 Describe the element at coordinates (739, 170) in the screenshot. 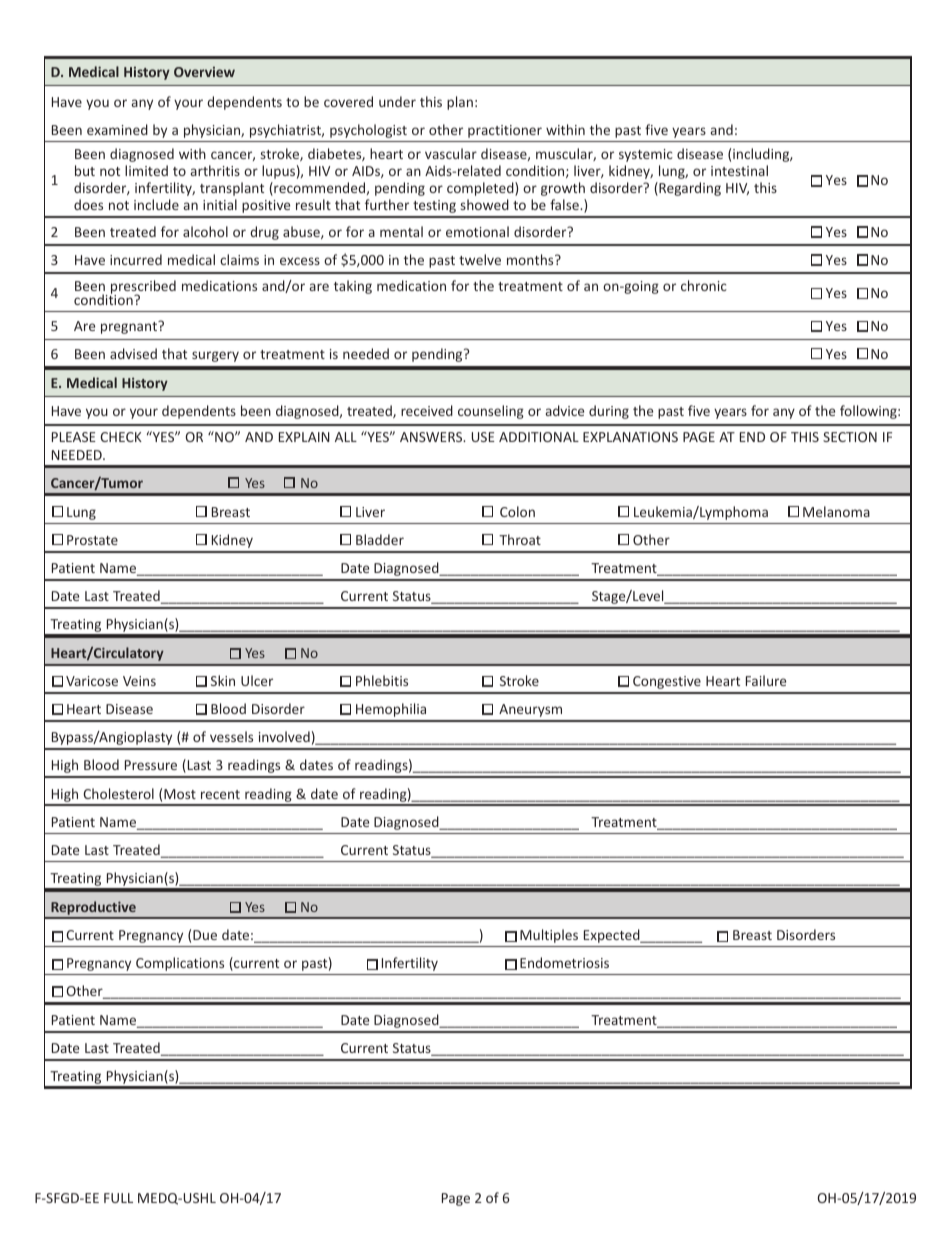

I see `intestinal` at that location.
